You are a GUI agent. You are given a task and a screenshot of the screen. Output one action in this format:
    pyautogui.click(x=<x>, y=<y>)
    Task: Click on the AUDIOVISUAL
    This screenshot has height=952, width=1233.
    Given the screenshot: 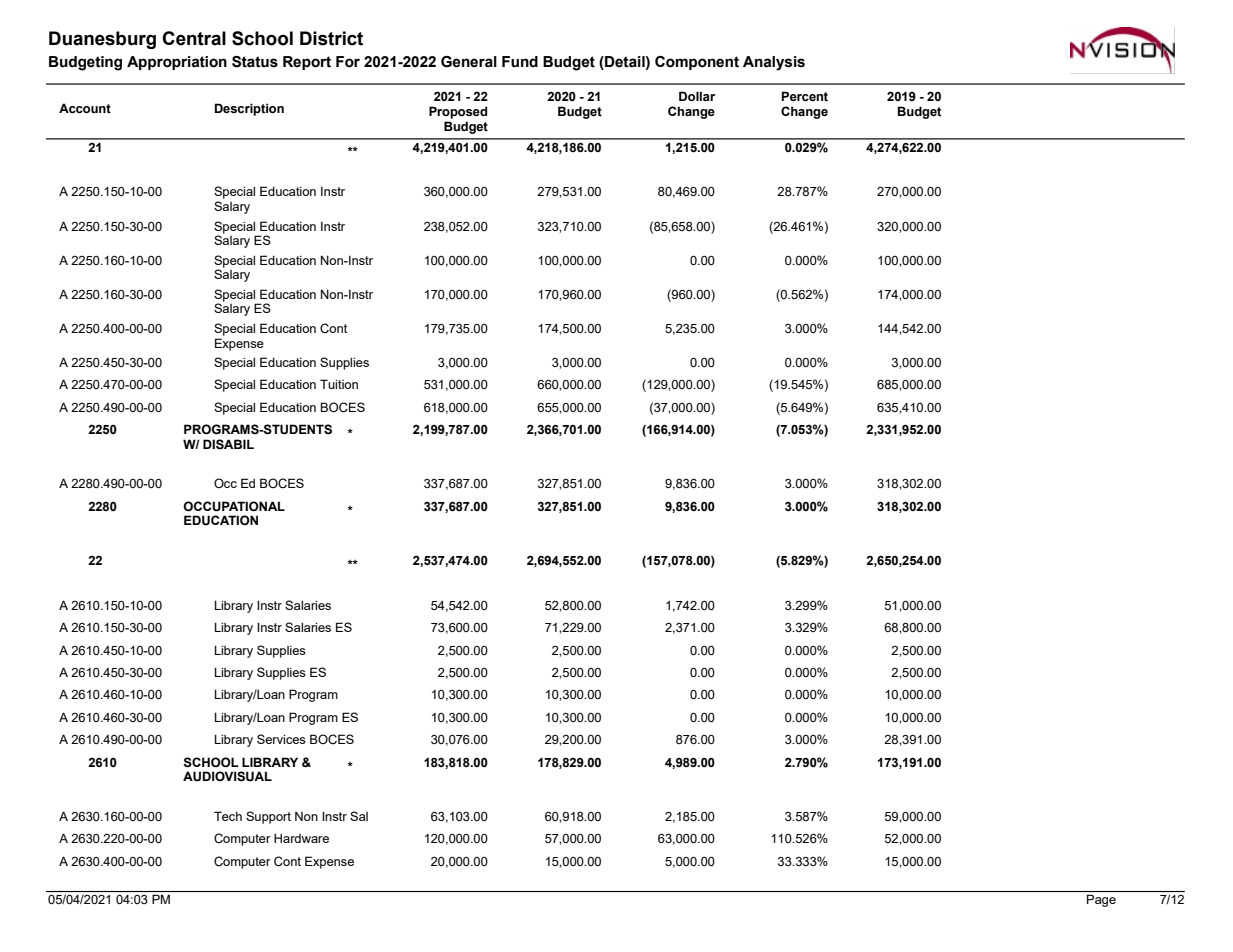 What is the action you would take?
    pyautogui.click(x=227, y=776)
